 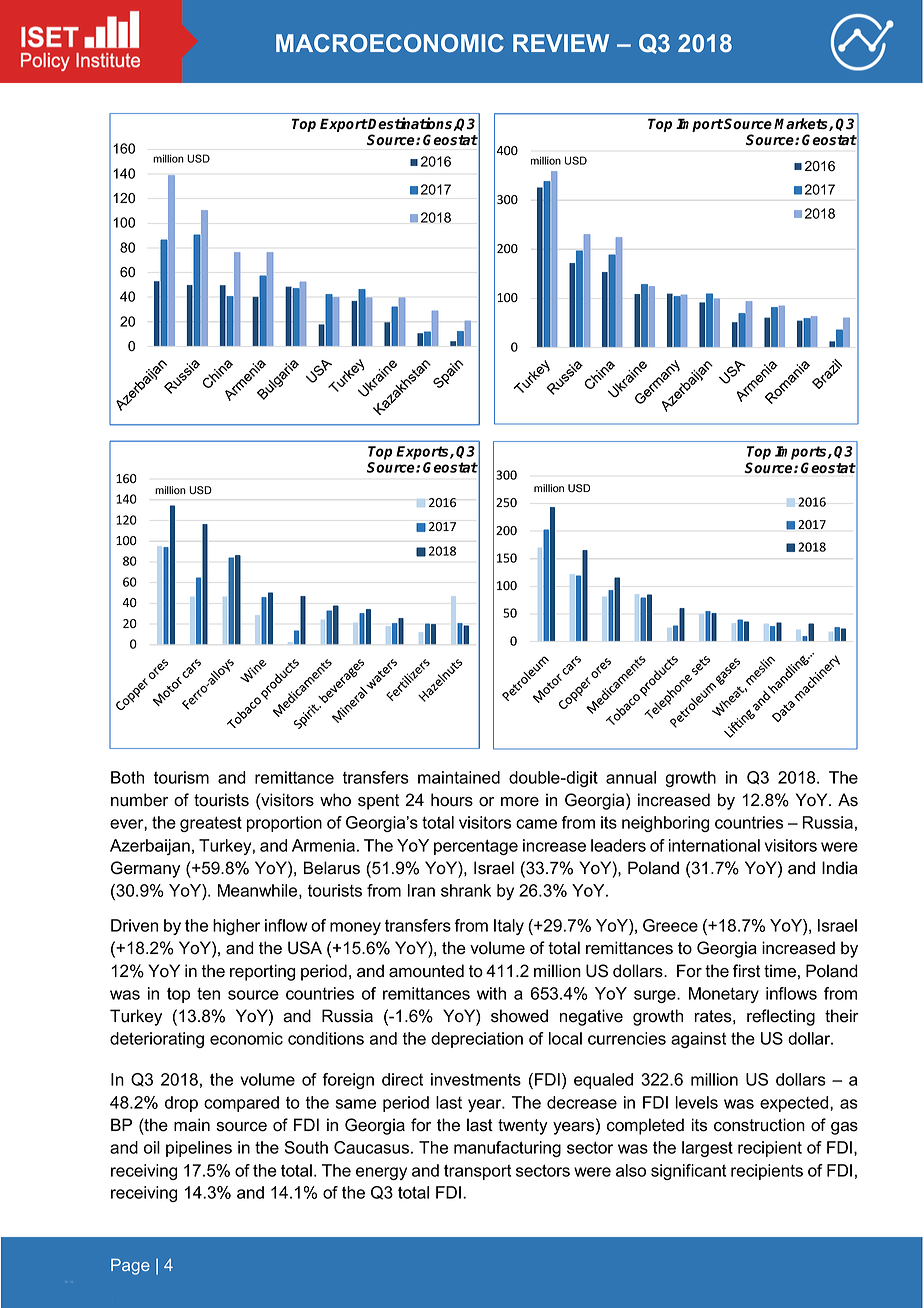 What do you see at coordinates (631, 777) in the screenshot?
I see `annual` at bounding box center [631, 777].
